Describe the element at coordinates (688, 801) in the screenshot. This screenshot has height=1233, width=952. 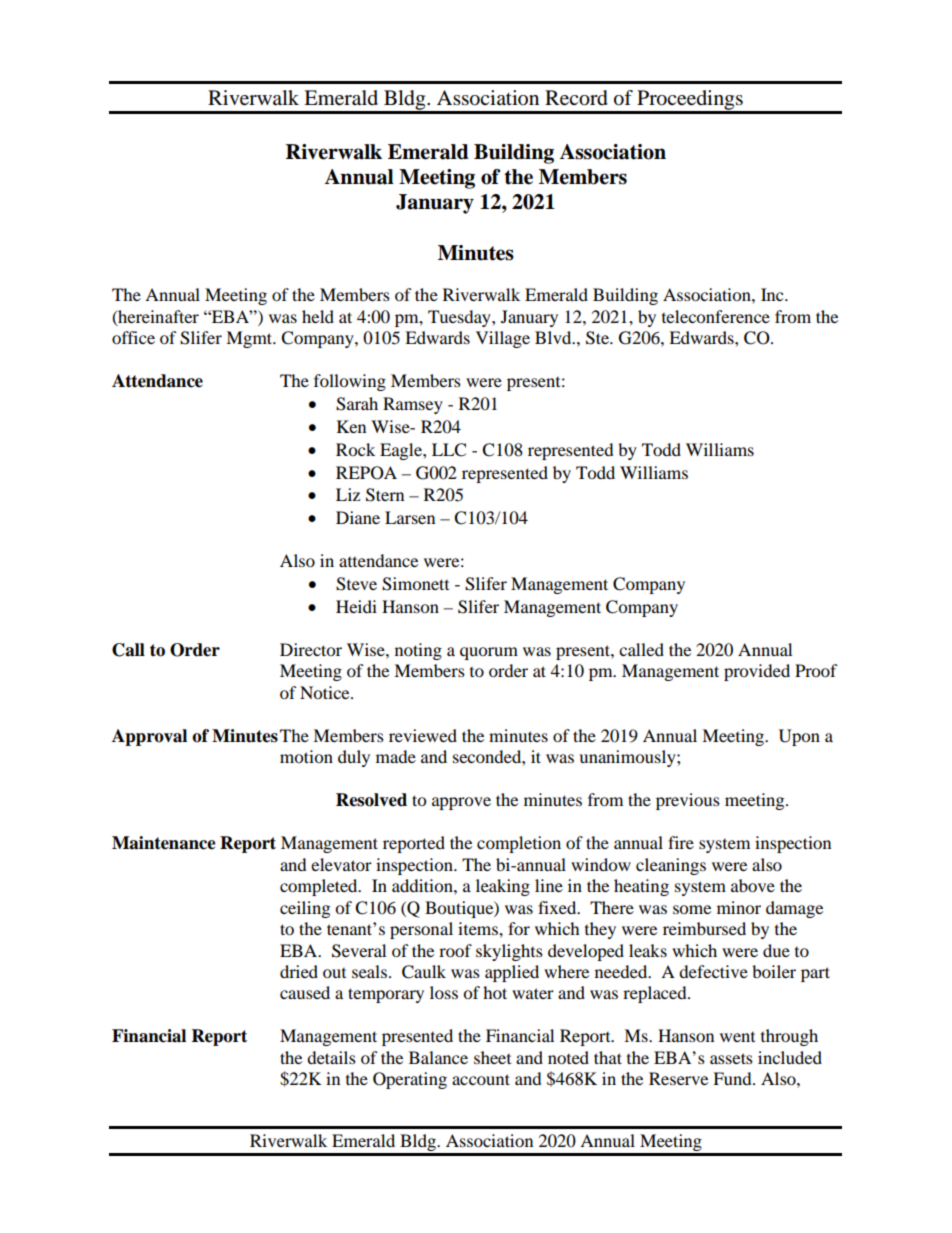
I see `previous` at that location.
